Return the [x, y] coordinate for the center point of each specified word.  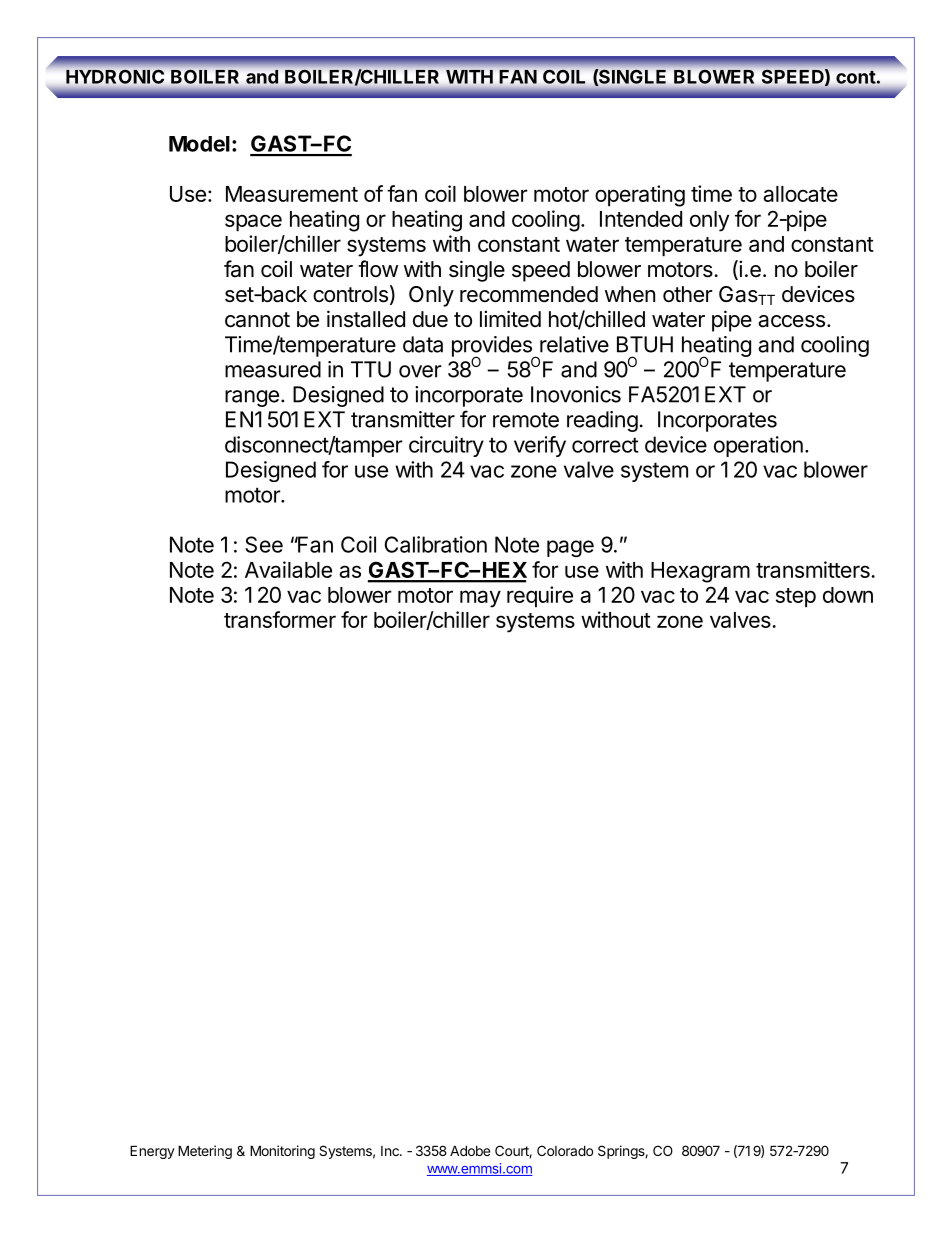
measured [273, 369]
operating [640, 196]
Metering [205, 1152]
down [848, 595]
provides [493, 347]
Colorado [565, 1150]
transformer [280, 619]
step [796, 597]
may [480, 599]
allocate [800, 194]
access [791, 321]
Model [199, 144]
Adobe [470, 1150]
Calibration [436, 544]
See [264, 544]
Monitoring [282, 1152]
